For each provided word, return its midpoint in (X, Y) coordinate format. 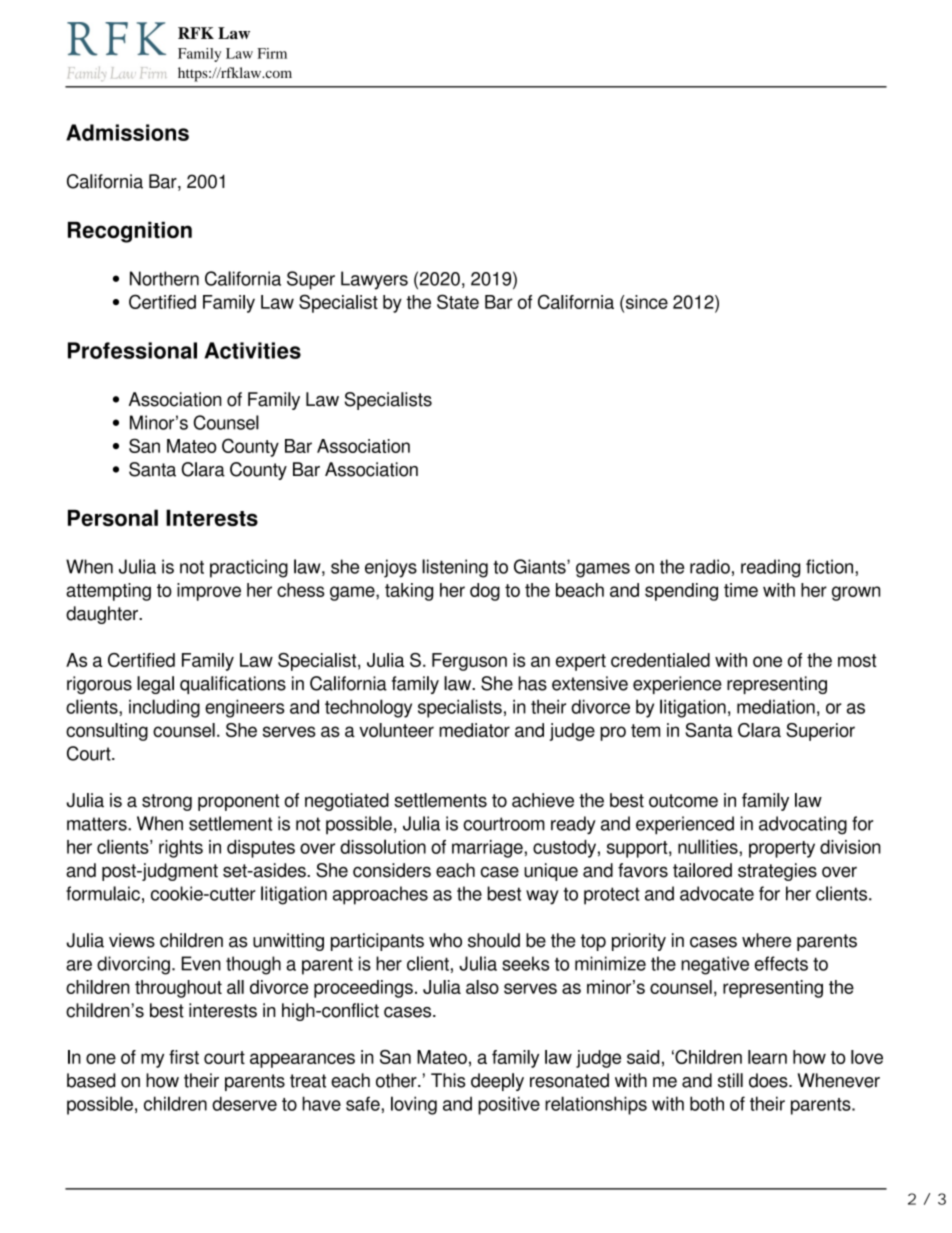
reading (770, 568)
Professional (132, 350)
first (184, 1057)
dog (485, 592)
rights (181, 849)
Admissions (127, 132)
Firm (272, 53)
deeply (497, 1082)
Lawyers (374, 280)
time (741, 590)
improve (209, 592)
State (458, 301)
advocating (803, 825)
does (769, 1080)
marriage (487, 849)
